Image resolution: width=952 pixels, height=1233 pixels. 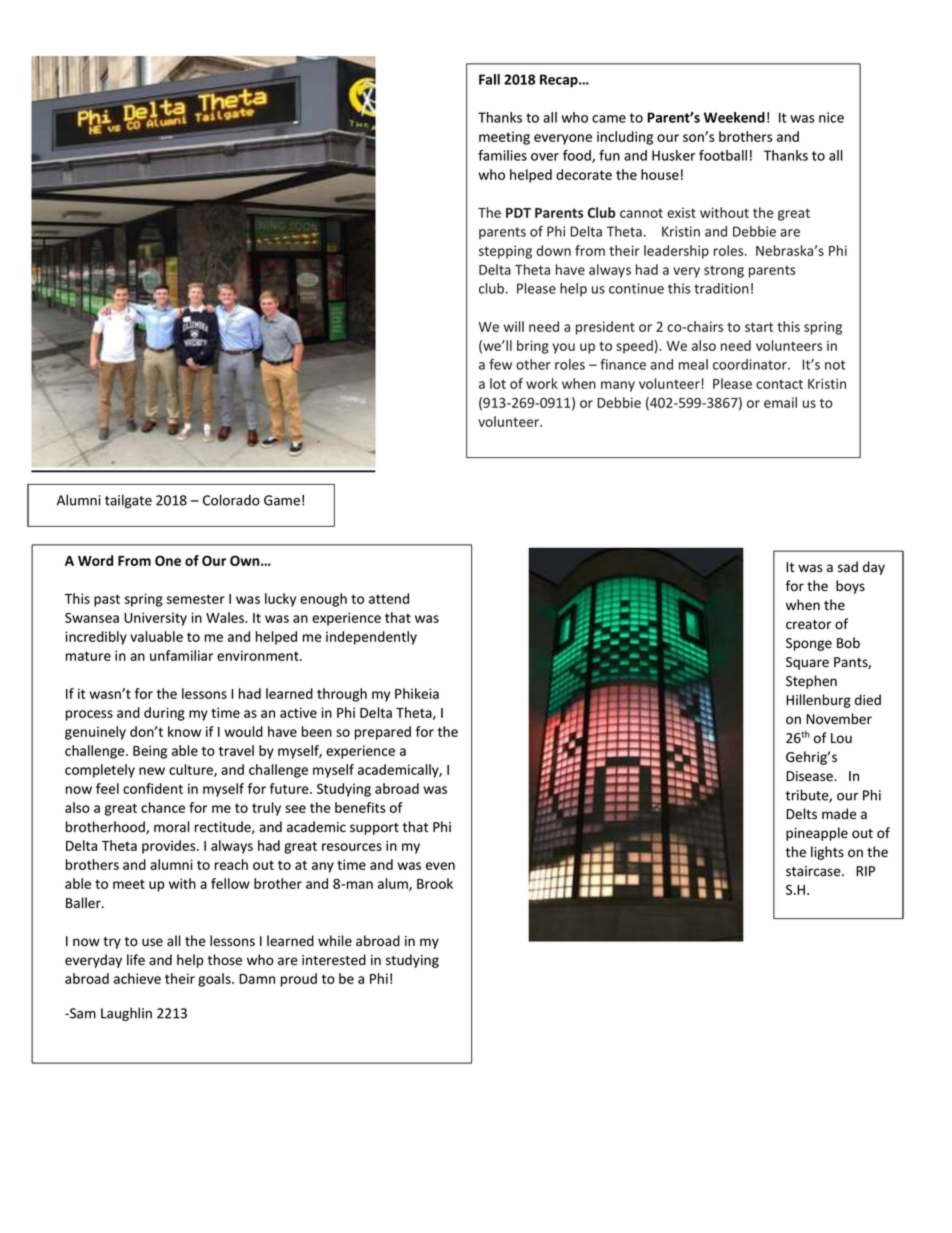 What do you see at coordinates (734, 117) in the image?
I see `Weekend` at bounding box center [734, 117].
